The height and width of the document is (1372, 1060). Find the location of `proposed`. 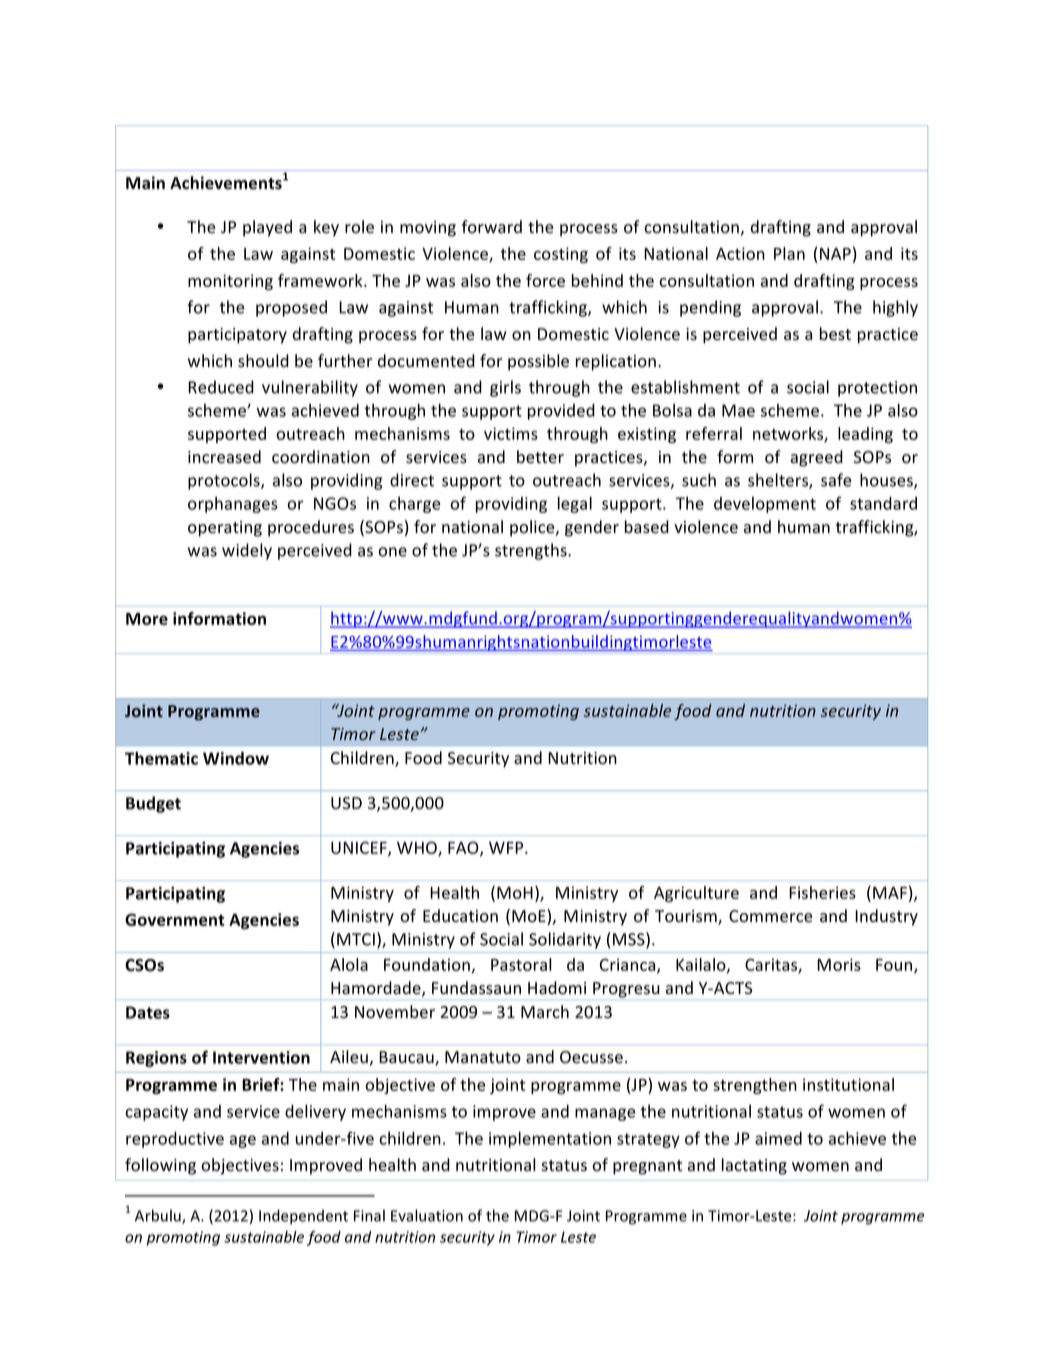

proposed is located at coordinates (291, 308).
